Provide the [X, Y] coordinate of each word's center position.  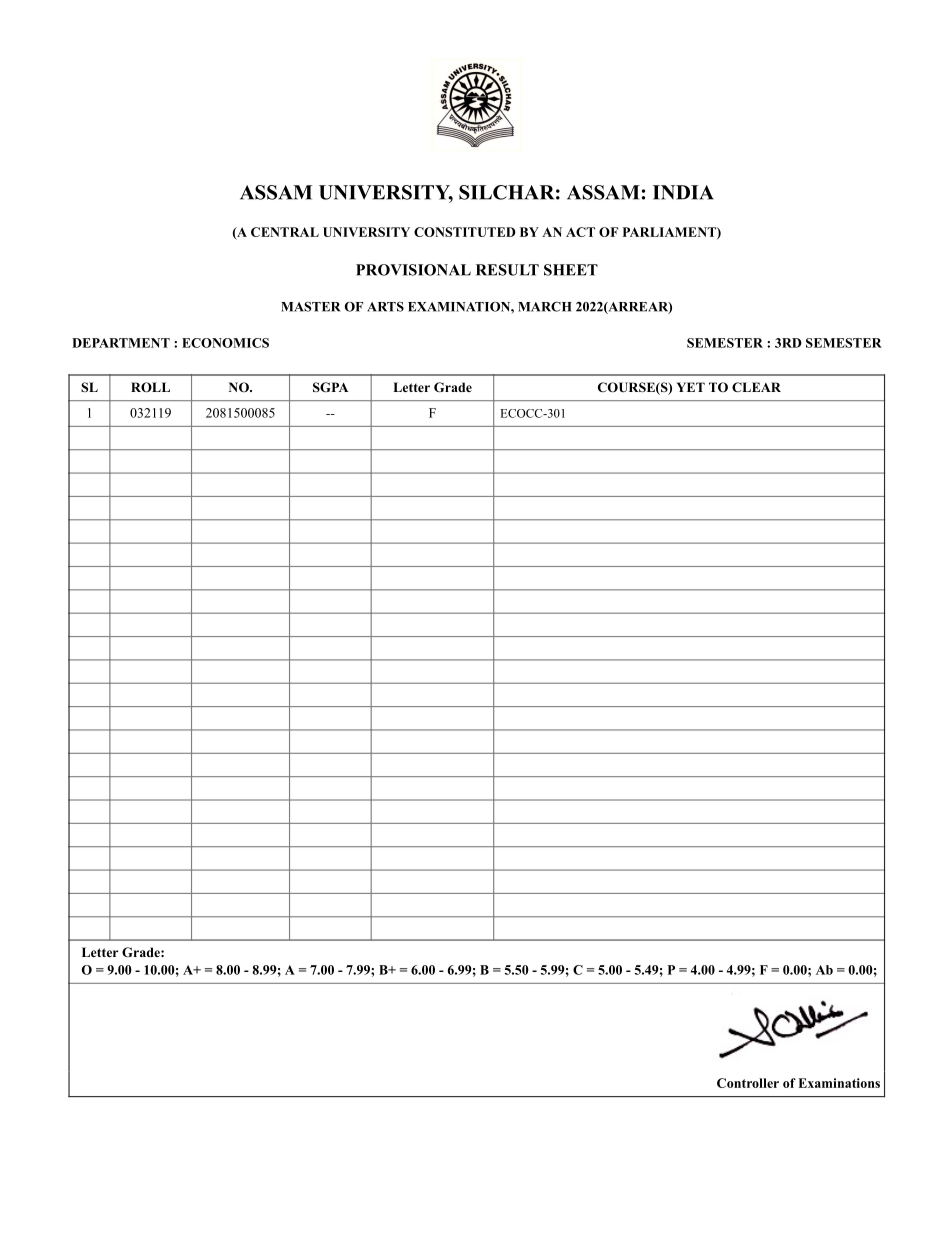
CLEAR [756, 387]
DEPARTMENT [121, 343]
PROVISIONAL [413, 270]
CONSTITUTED [465, 232]
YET [691, 387]
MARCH [545, 306]
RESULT [507, 270]
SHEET [571, 270]
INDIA [683, 192]
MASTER [310, 306]
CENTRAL [285, 232]
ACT [580, 232]
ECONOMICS [225, 343]
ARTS [385, 307]
